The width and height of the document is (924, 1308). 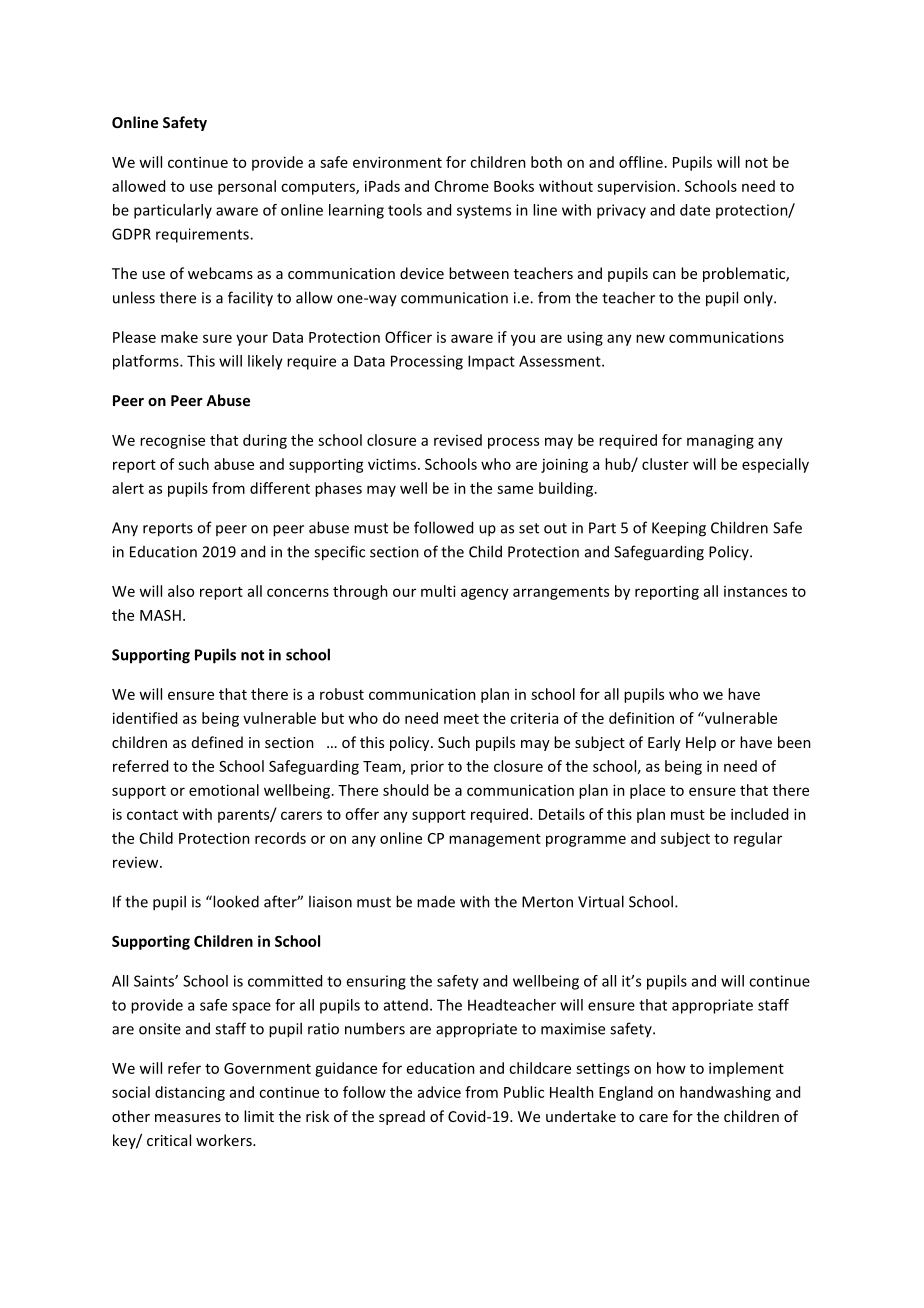 I want to click on date, so click(x=695, y=210).
